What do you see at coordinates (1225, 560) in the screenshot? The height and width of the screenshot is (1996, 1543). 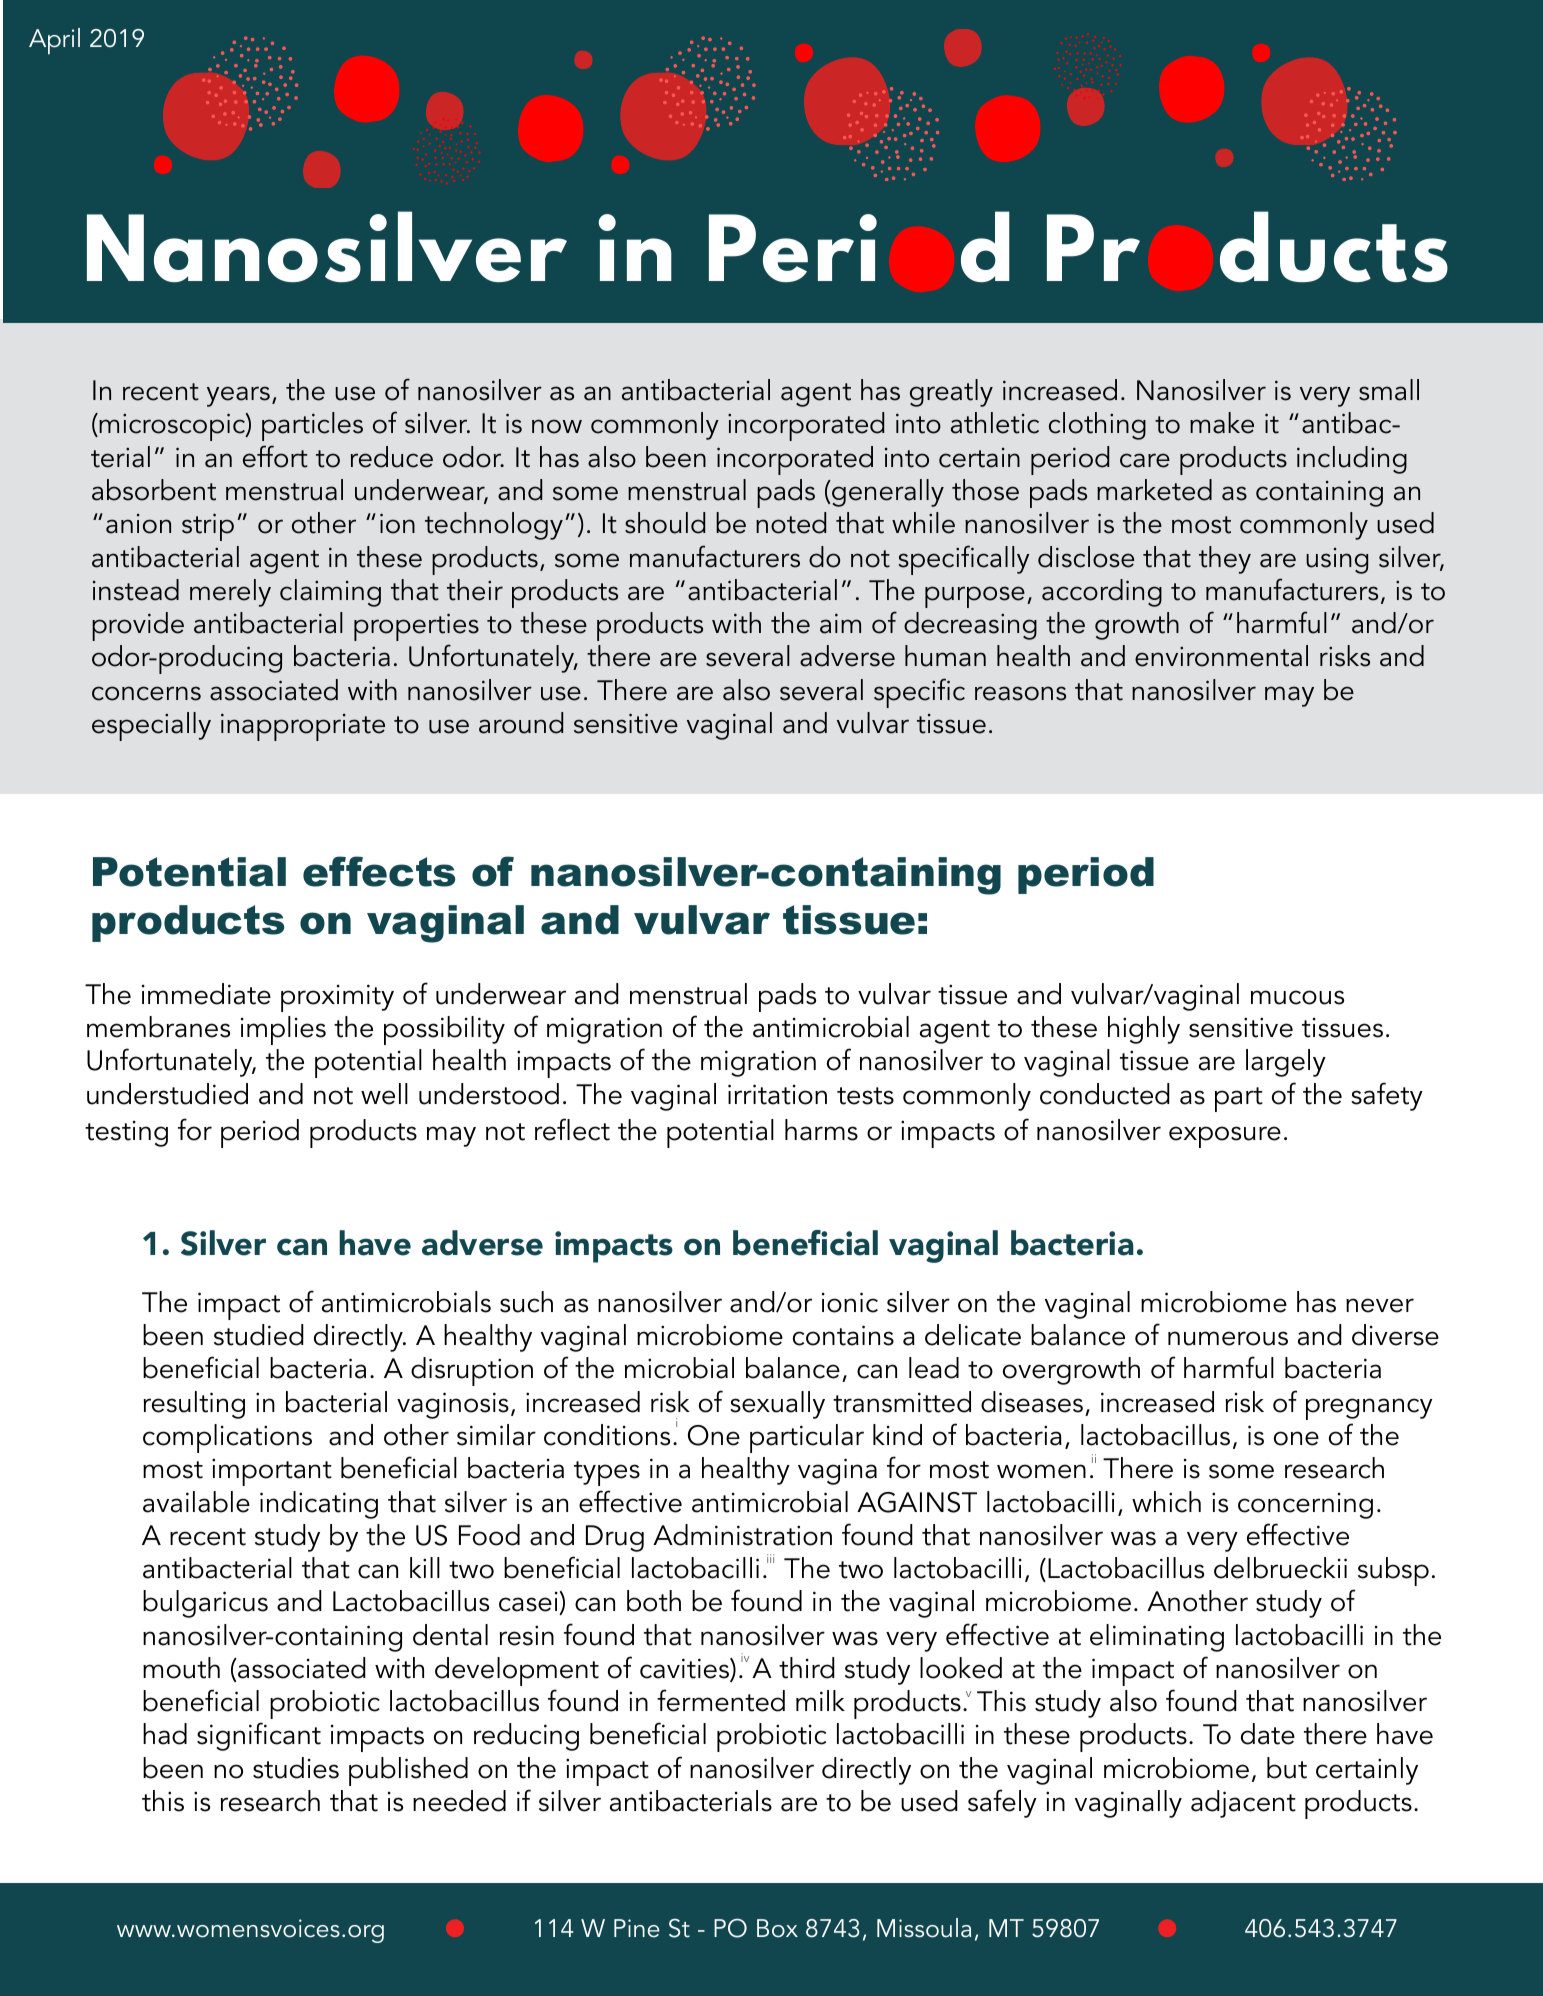 I see `they` at bounding box center [1225, 560].
